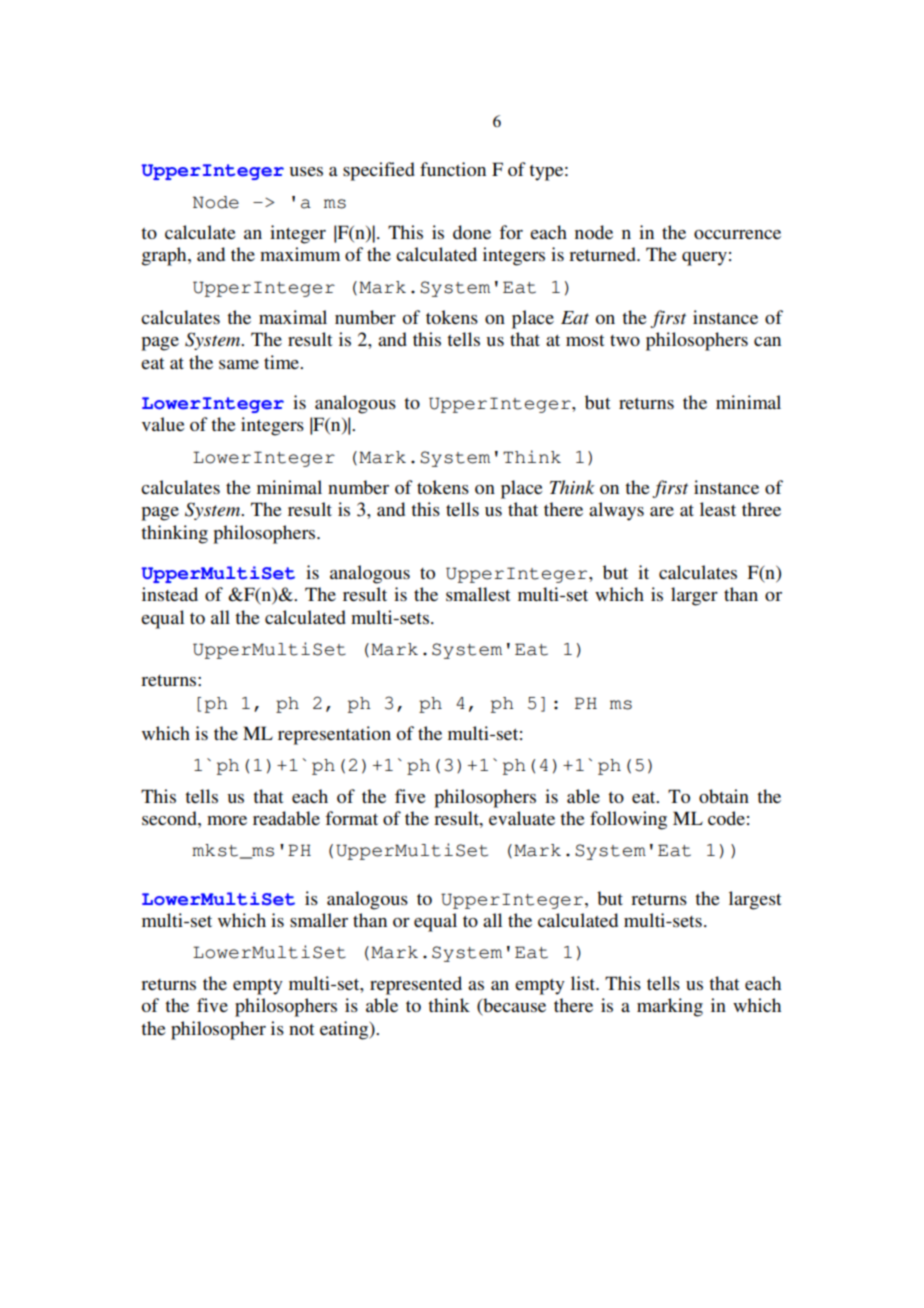 Image resolution: width=924 pixels, height=1308 pixels. Describe the element at coordinates (522, 818) in the image. I see `evaluate` at that location.
